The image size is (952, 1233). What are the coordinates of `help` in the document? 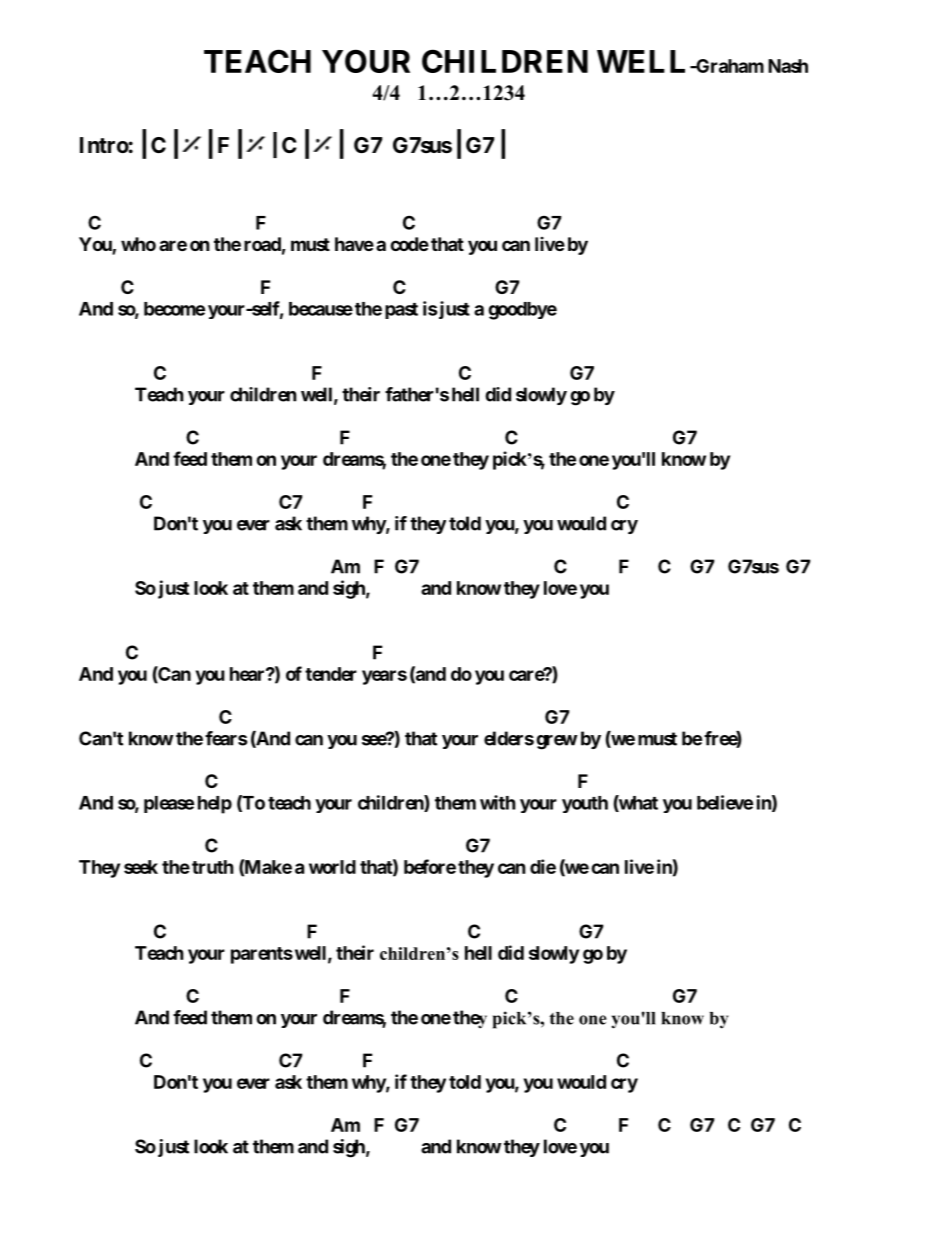 It's located at (215, 805).
